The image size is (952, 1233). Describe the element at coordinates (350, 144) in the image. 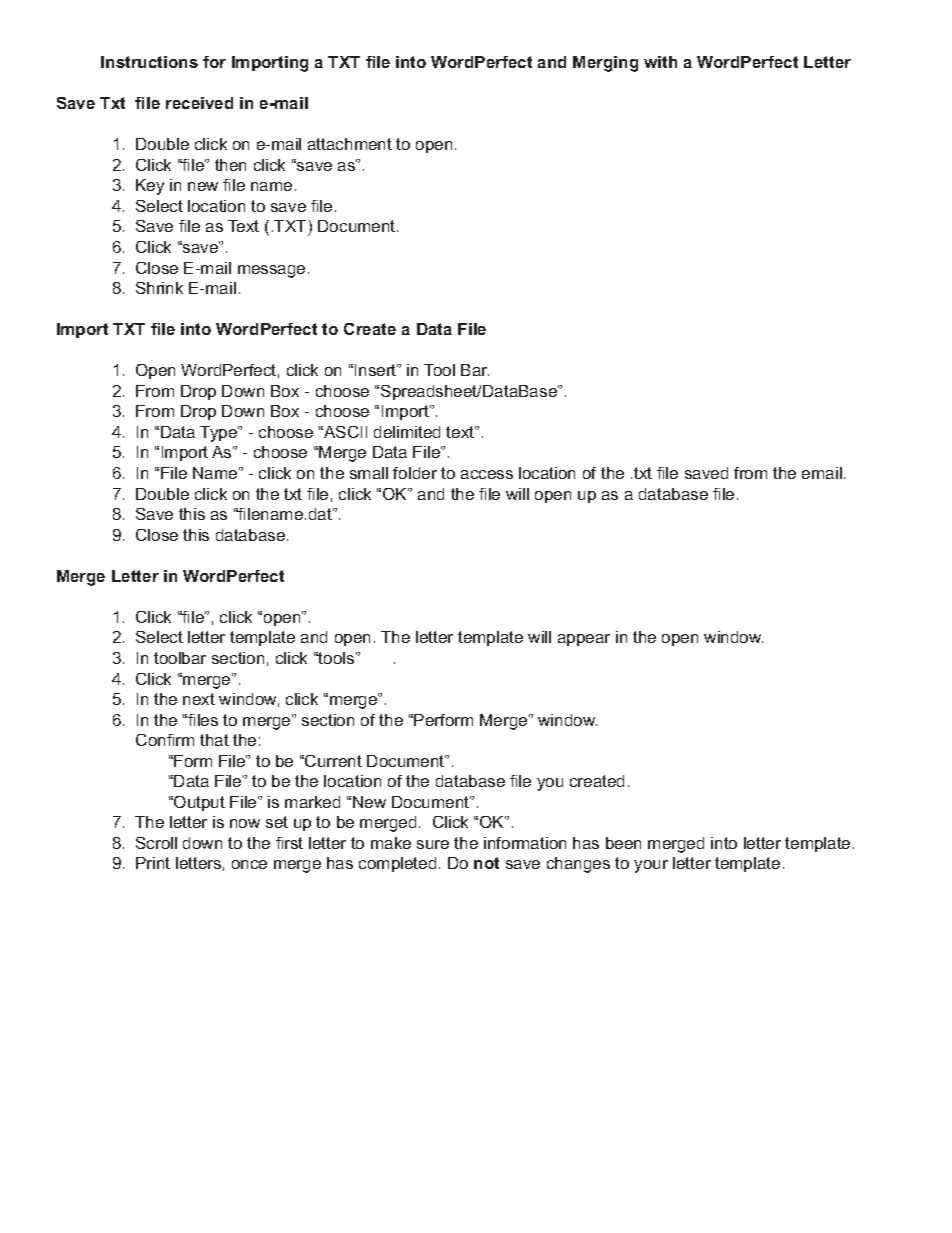

I see `attachment` at that location.
